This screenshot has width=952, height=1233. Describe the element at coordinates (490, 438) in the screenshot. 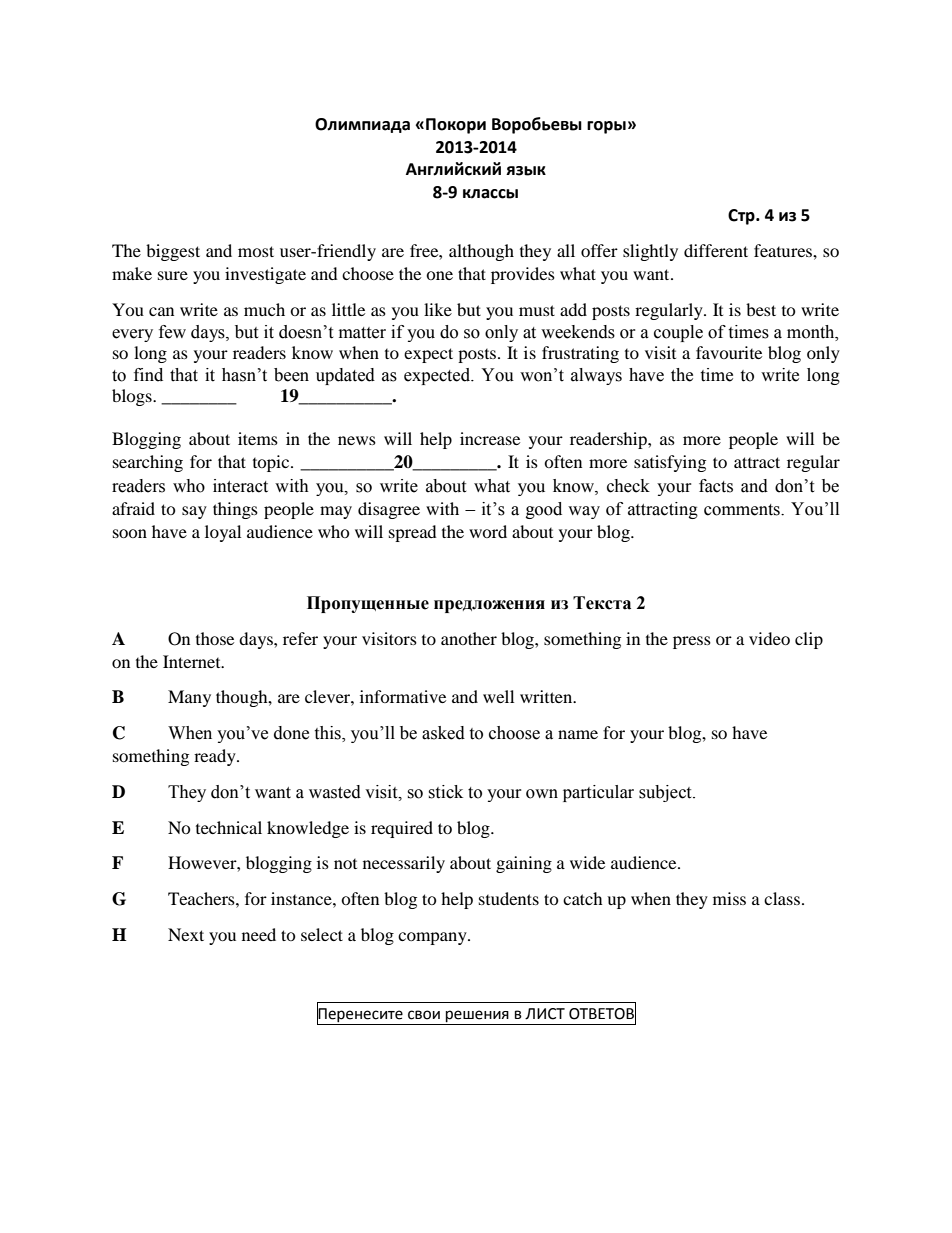

I see `increase` at that location.
